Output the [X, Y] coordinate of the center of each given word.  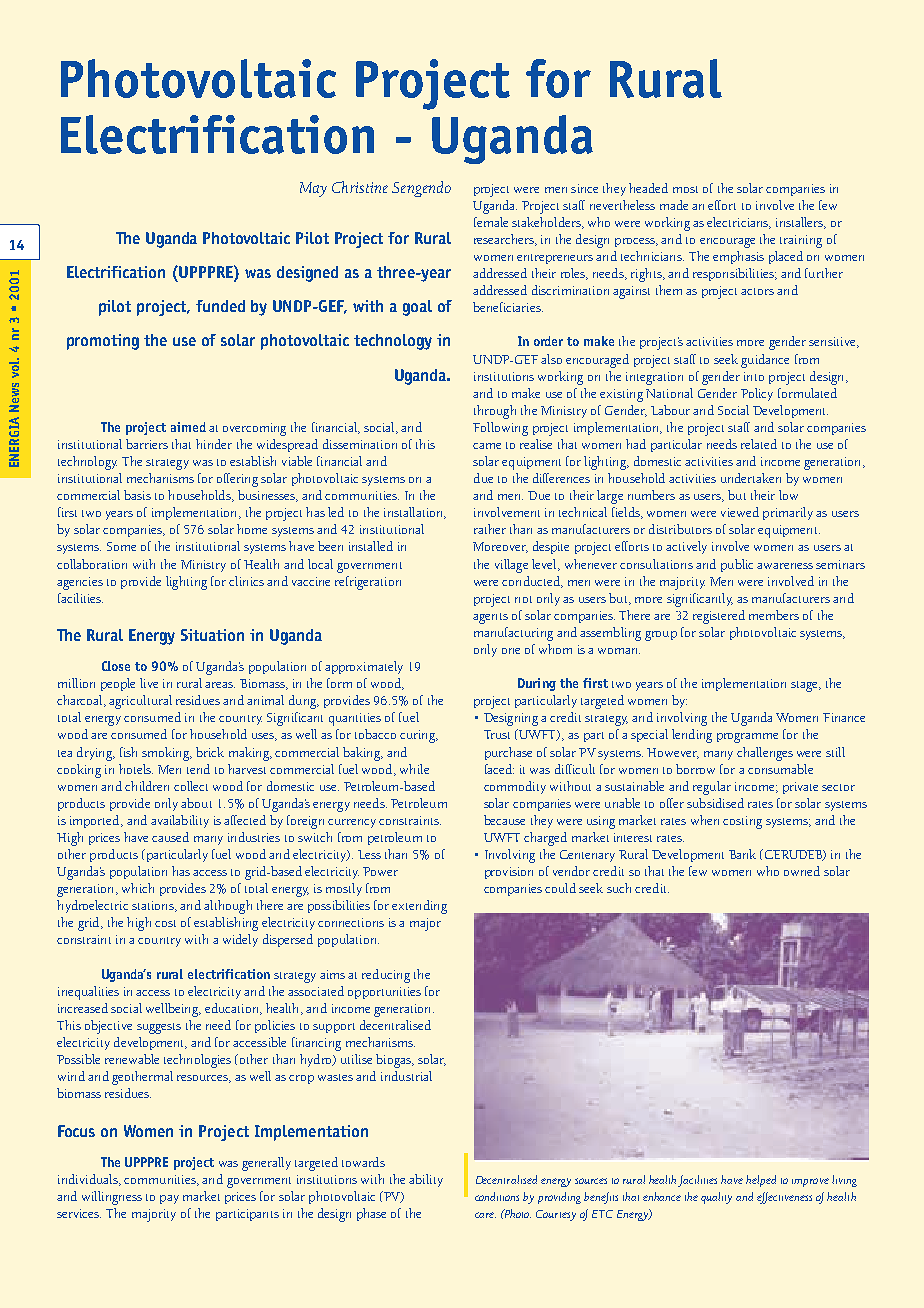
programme [747, 738]
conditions [497, 1196]
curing [419, 736]
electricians [739, 223]
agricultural [140, 702]
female [491, 222]
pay [169, 1199]
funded [220, 306]
